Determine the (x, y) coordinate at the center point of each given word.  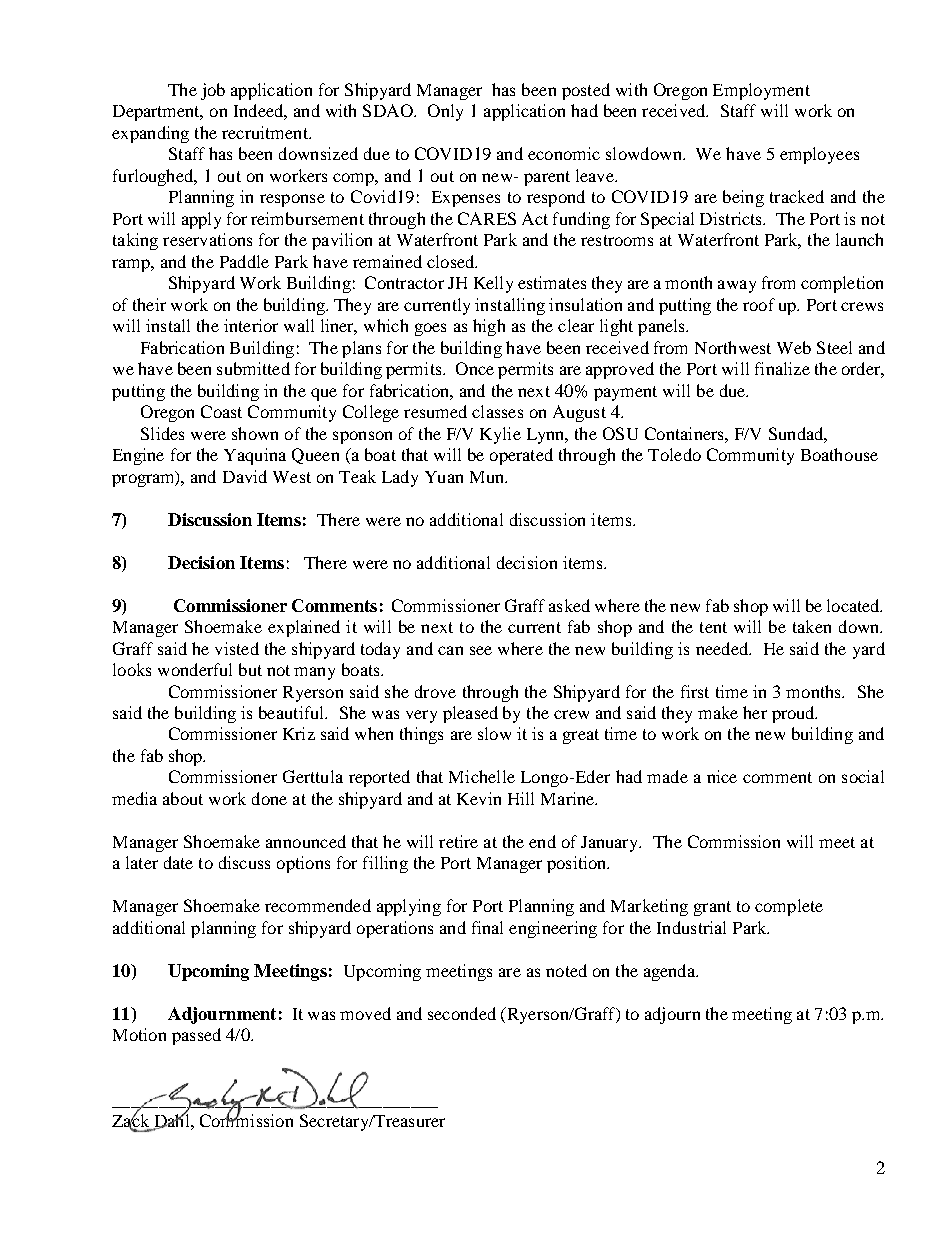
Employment (761, 91)
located (854, 605)
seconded (462, 1013)
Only (445, 112)
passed (196, 1036)
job (213, 91)
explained (304, 628)
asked (569, 605)
